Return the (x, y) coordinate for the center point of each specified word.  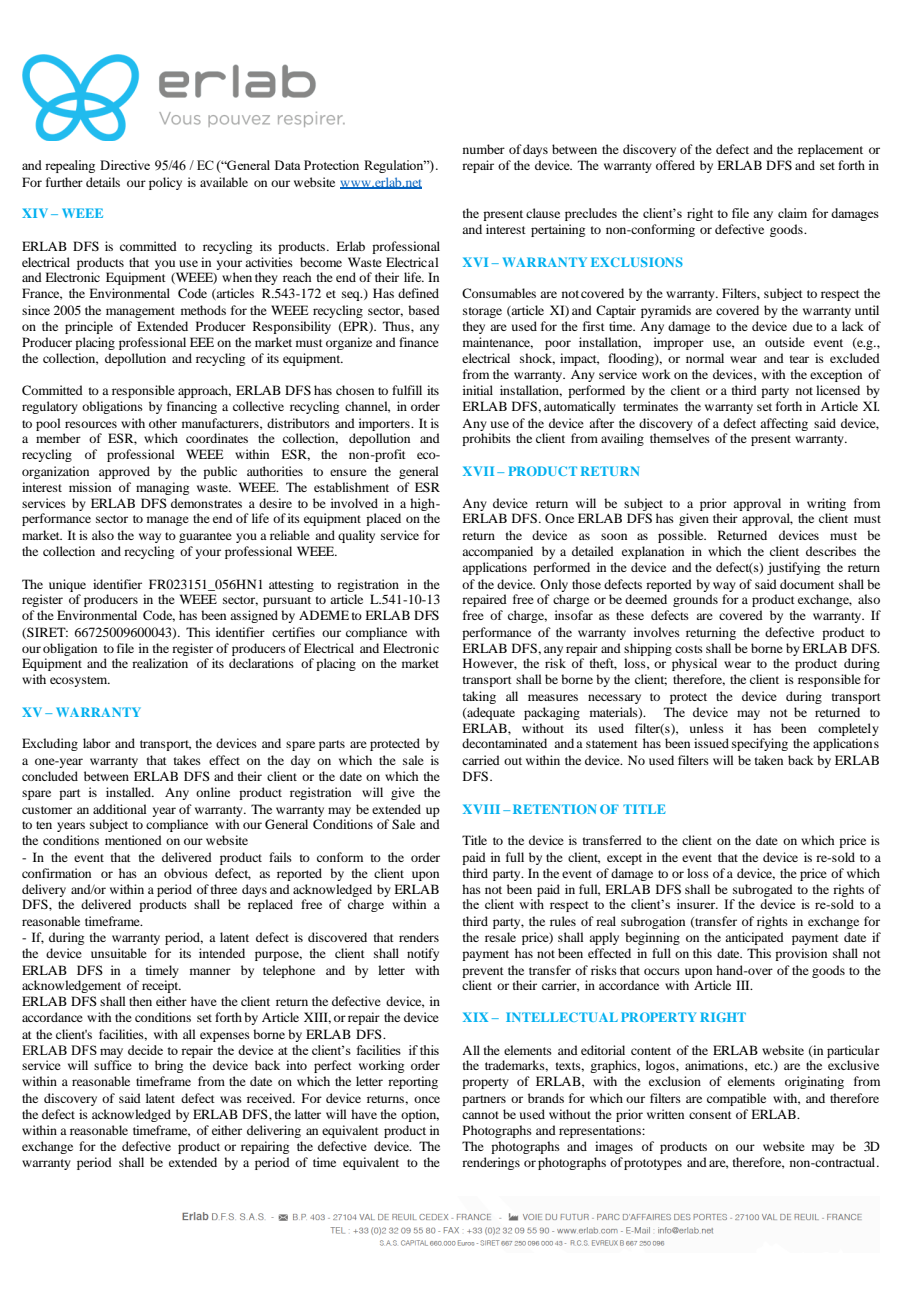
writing (826, 506)
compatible (736, 1099)
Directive (125, 165)
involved (354, 503)
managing (162, 488)
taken (769, 760)
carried (481, 760)
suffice (113, 1065)
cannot (480, 1115)
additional (120, 809)
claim (792, 213)
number (484, 149)
